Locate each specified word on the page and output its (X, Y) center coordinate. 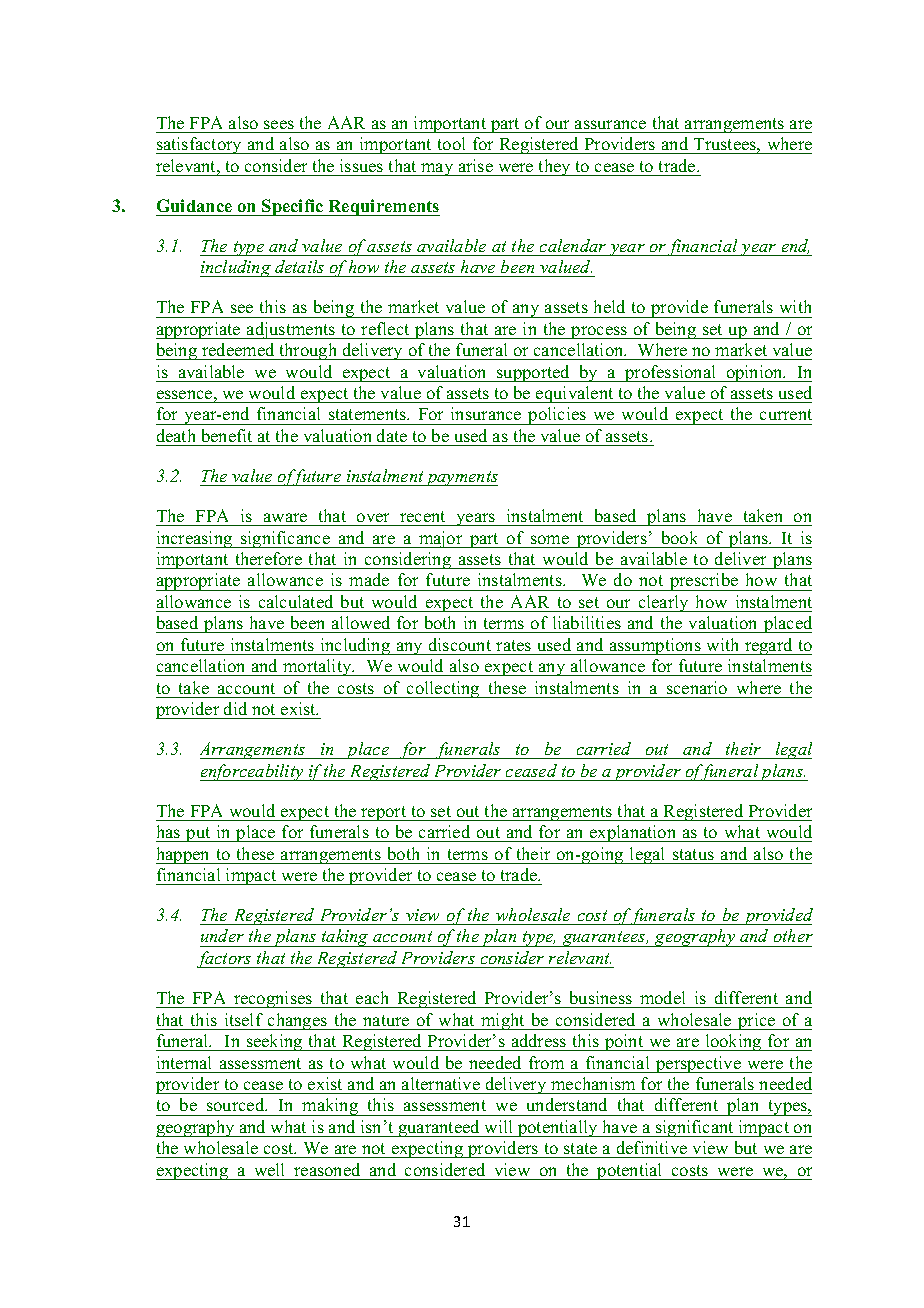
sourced (237, 1104)
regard (769, 646)
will (498, 1126)
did (235, 708)
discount (460, 644)
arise (476, 165)
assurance (610, 124)
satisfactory (200, 145)
